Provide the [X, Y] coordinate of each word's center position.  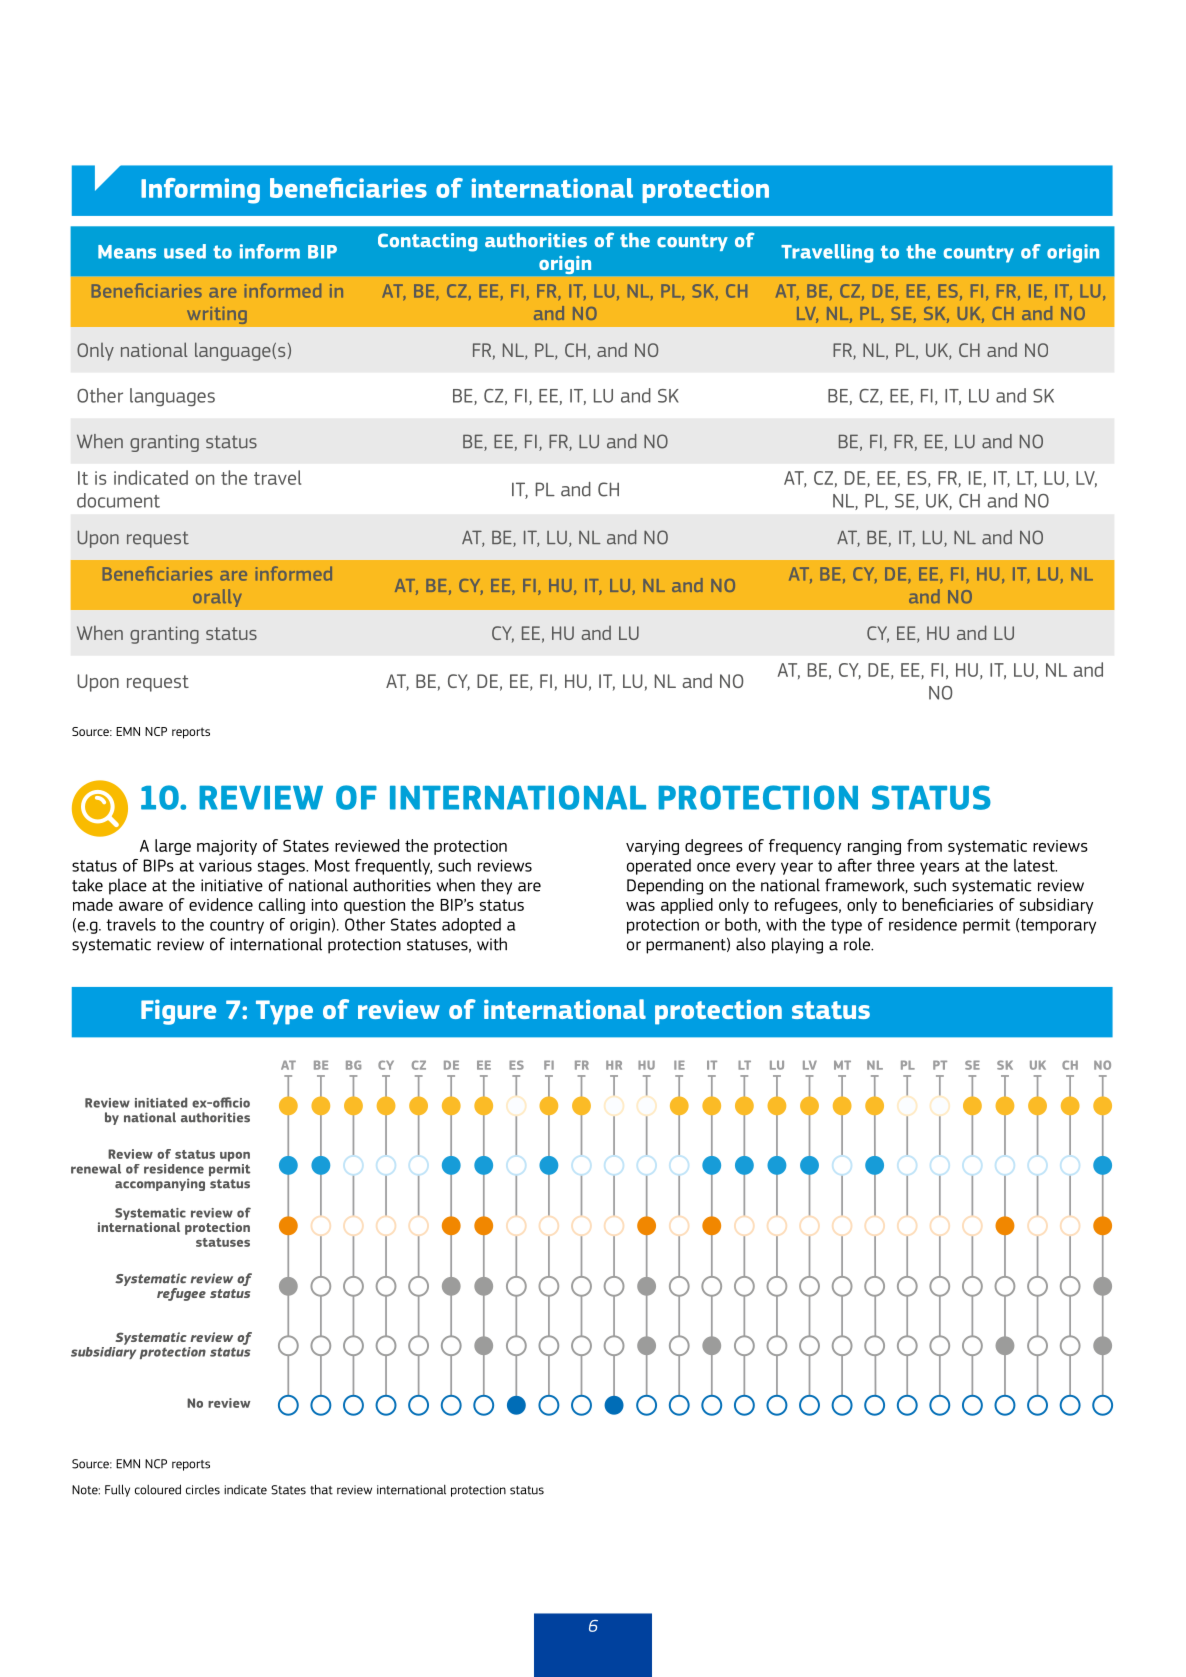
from [924, 845]
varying [652, 847]
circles [203, 1489]
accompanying [160, 1184]
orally [217, 598]
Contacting [427, 242]
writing [217, 315]
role [858, 944]
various [225, 865]
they [496, 886]
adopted [471, 926]
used [185, 251]
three [896, 865]
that [321, 1489]
